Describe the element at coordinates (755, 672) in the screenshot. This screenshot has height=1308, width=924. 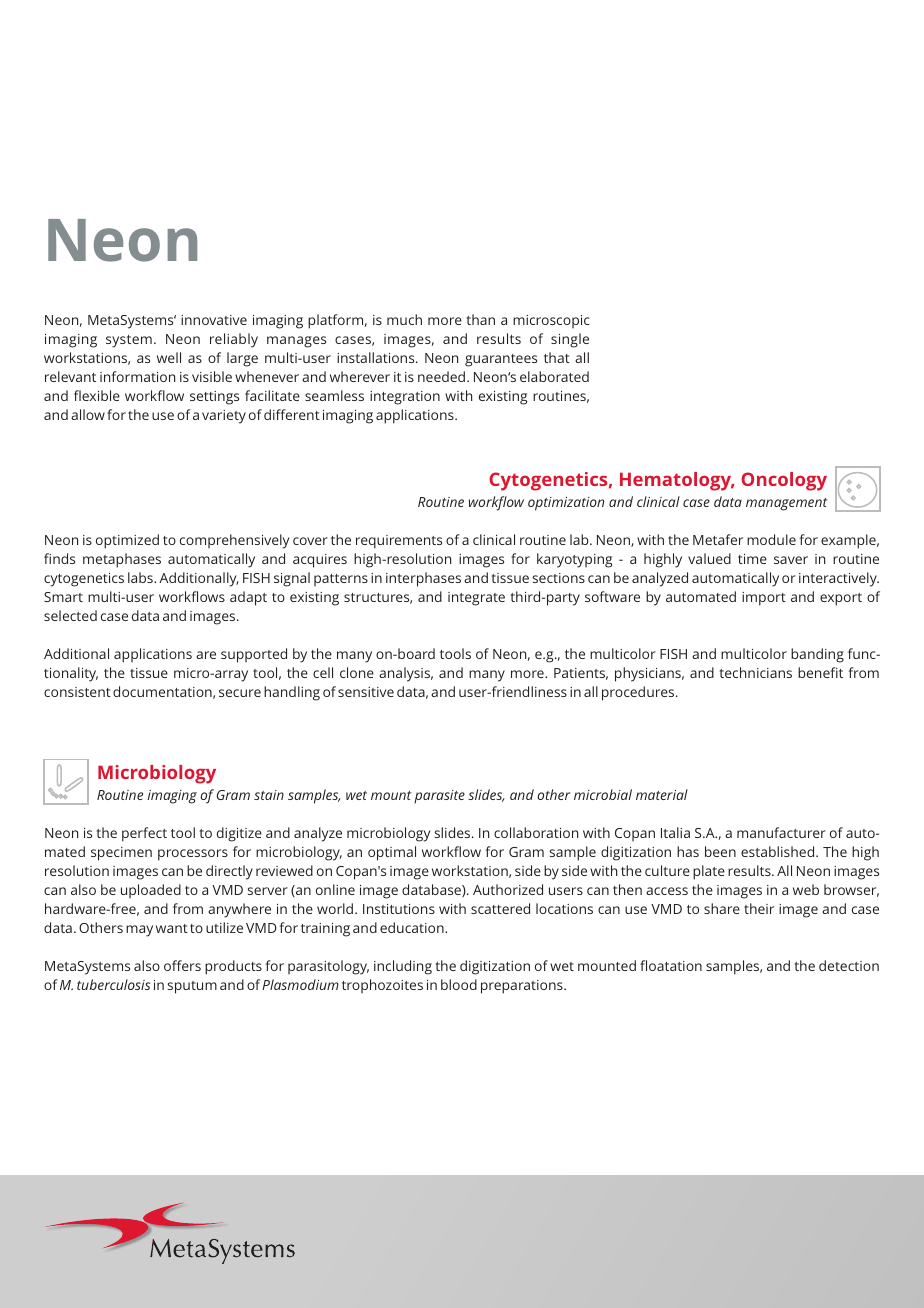
I see `technicians` at that location.
